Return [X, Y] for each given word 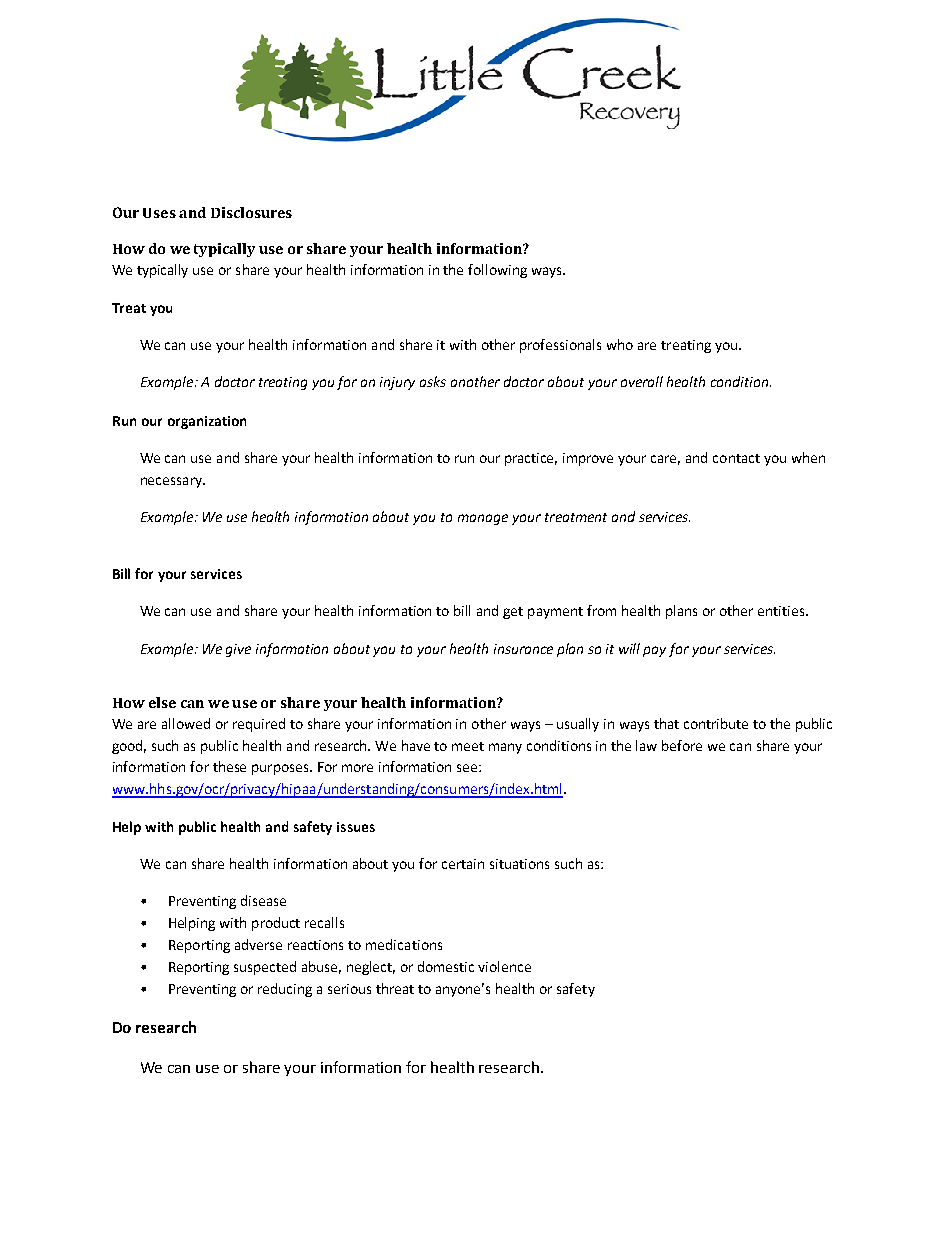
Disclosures [251, 212]
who [620, 344]
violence [504, 966]
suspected [265, 968]
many [505, 748]
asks [433, 381]
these [229, 766]
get [513, 613]
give [238, 650]
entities [782, 611]
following [497, 271]
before [682, 745]
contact [736, 458]
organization [207, 422]
